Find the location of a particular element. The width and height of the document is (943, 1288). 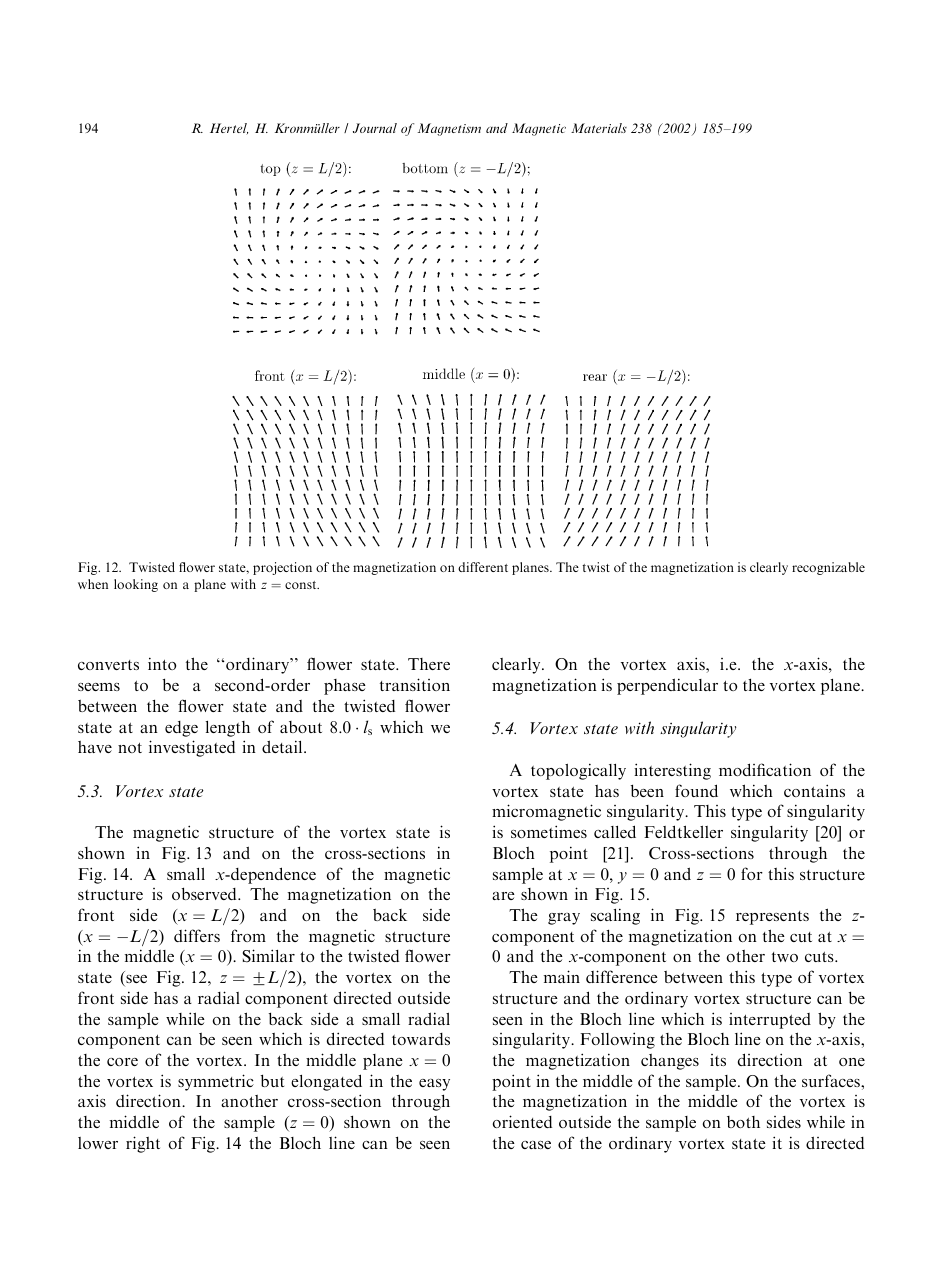

Journal is located at coordinates (375, 128).
